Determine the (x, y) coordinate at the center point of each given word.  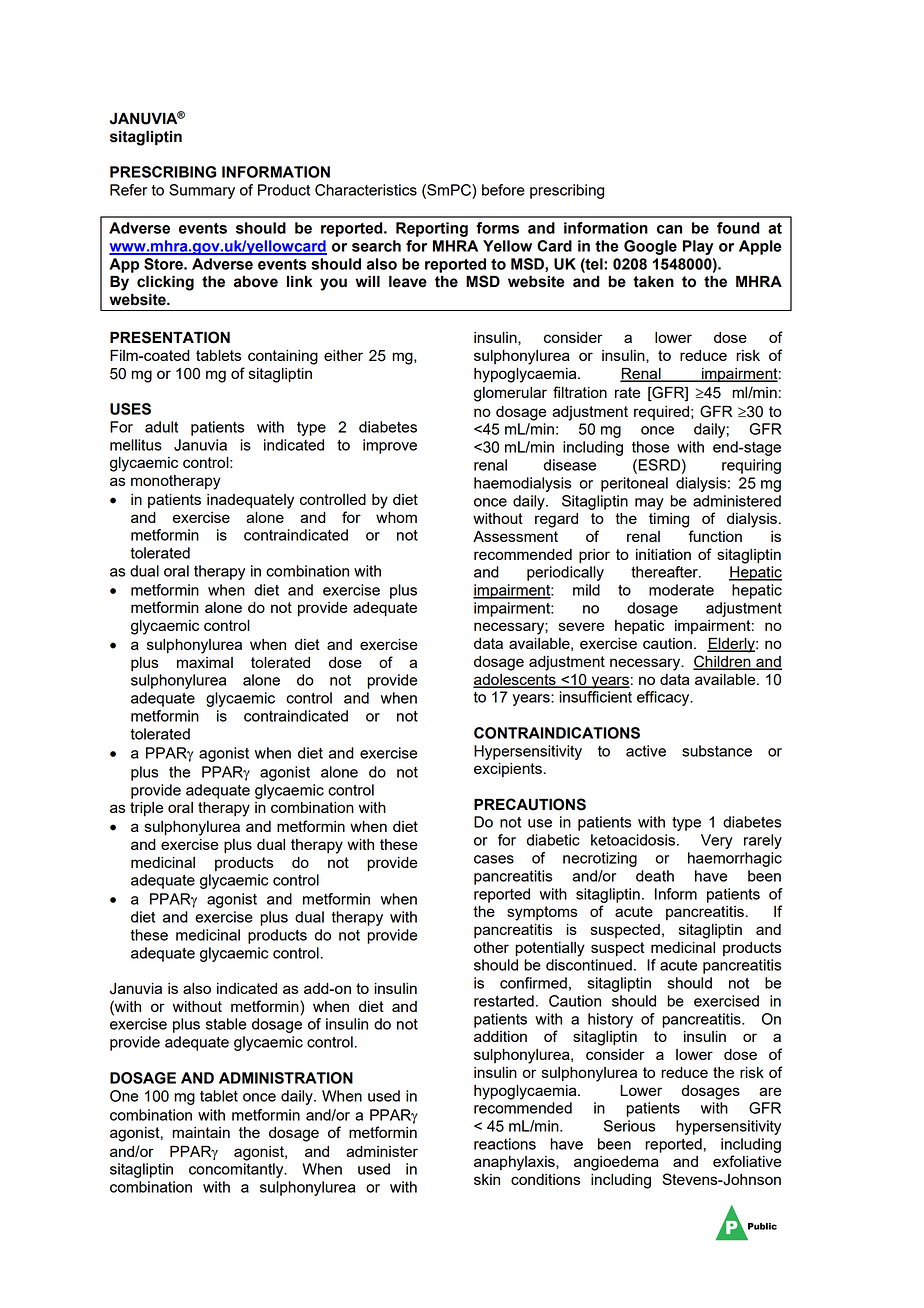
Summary (202, 191)
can (669, 229)
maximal (205, 662)
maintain (201, 1132)
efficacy (664, 698)
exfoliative (747, 1161)
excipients (508, 770)
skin (487, 1179)
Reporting (432, 229)
